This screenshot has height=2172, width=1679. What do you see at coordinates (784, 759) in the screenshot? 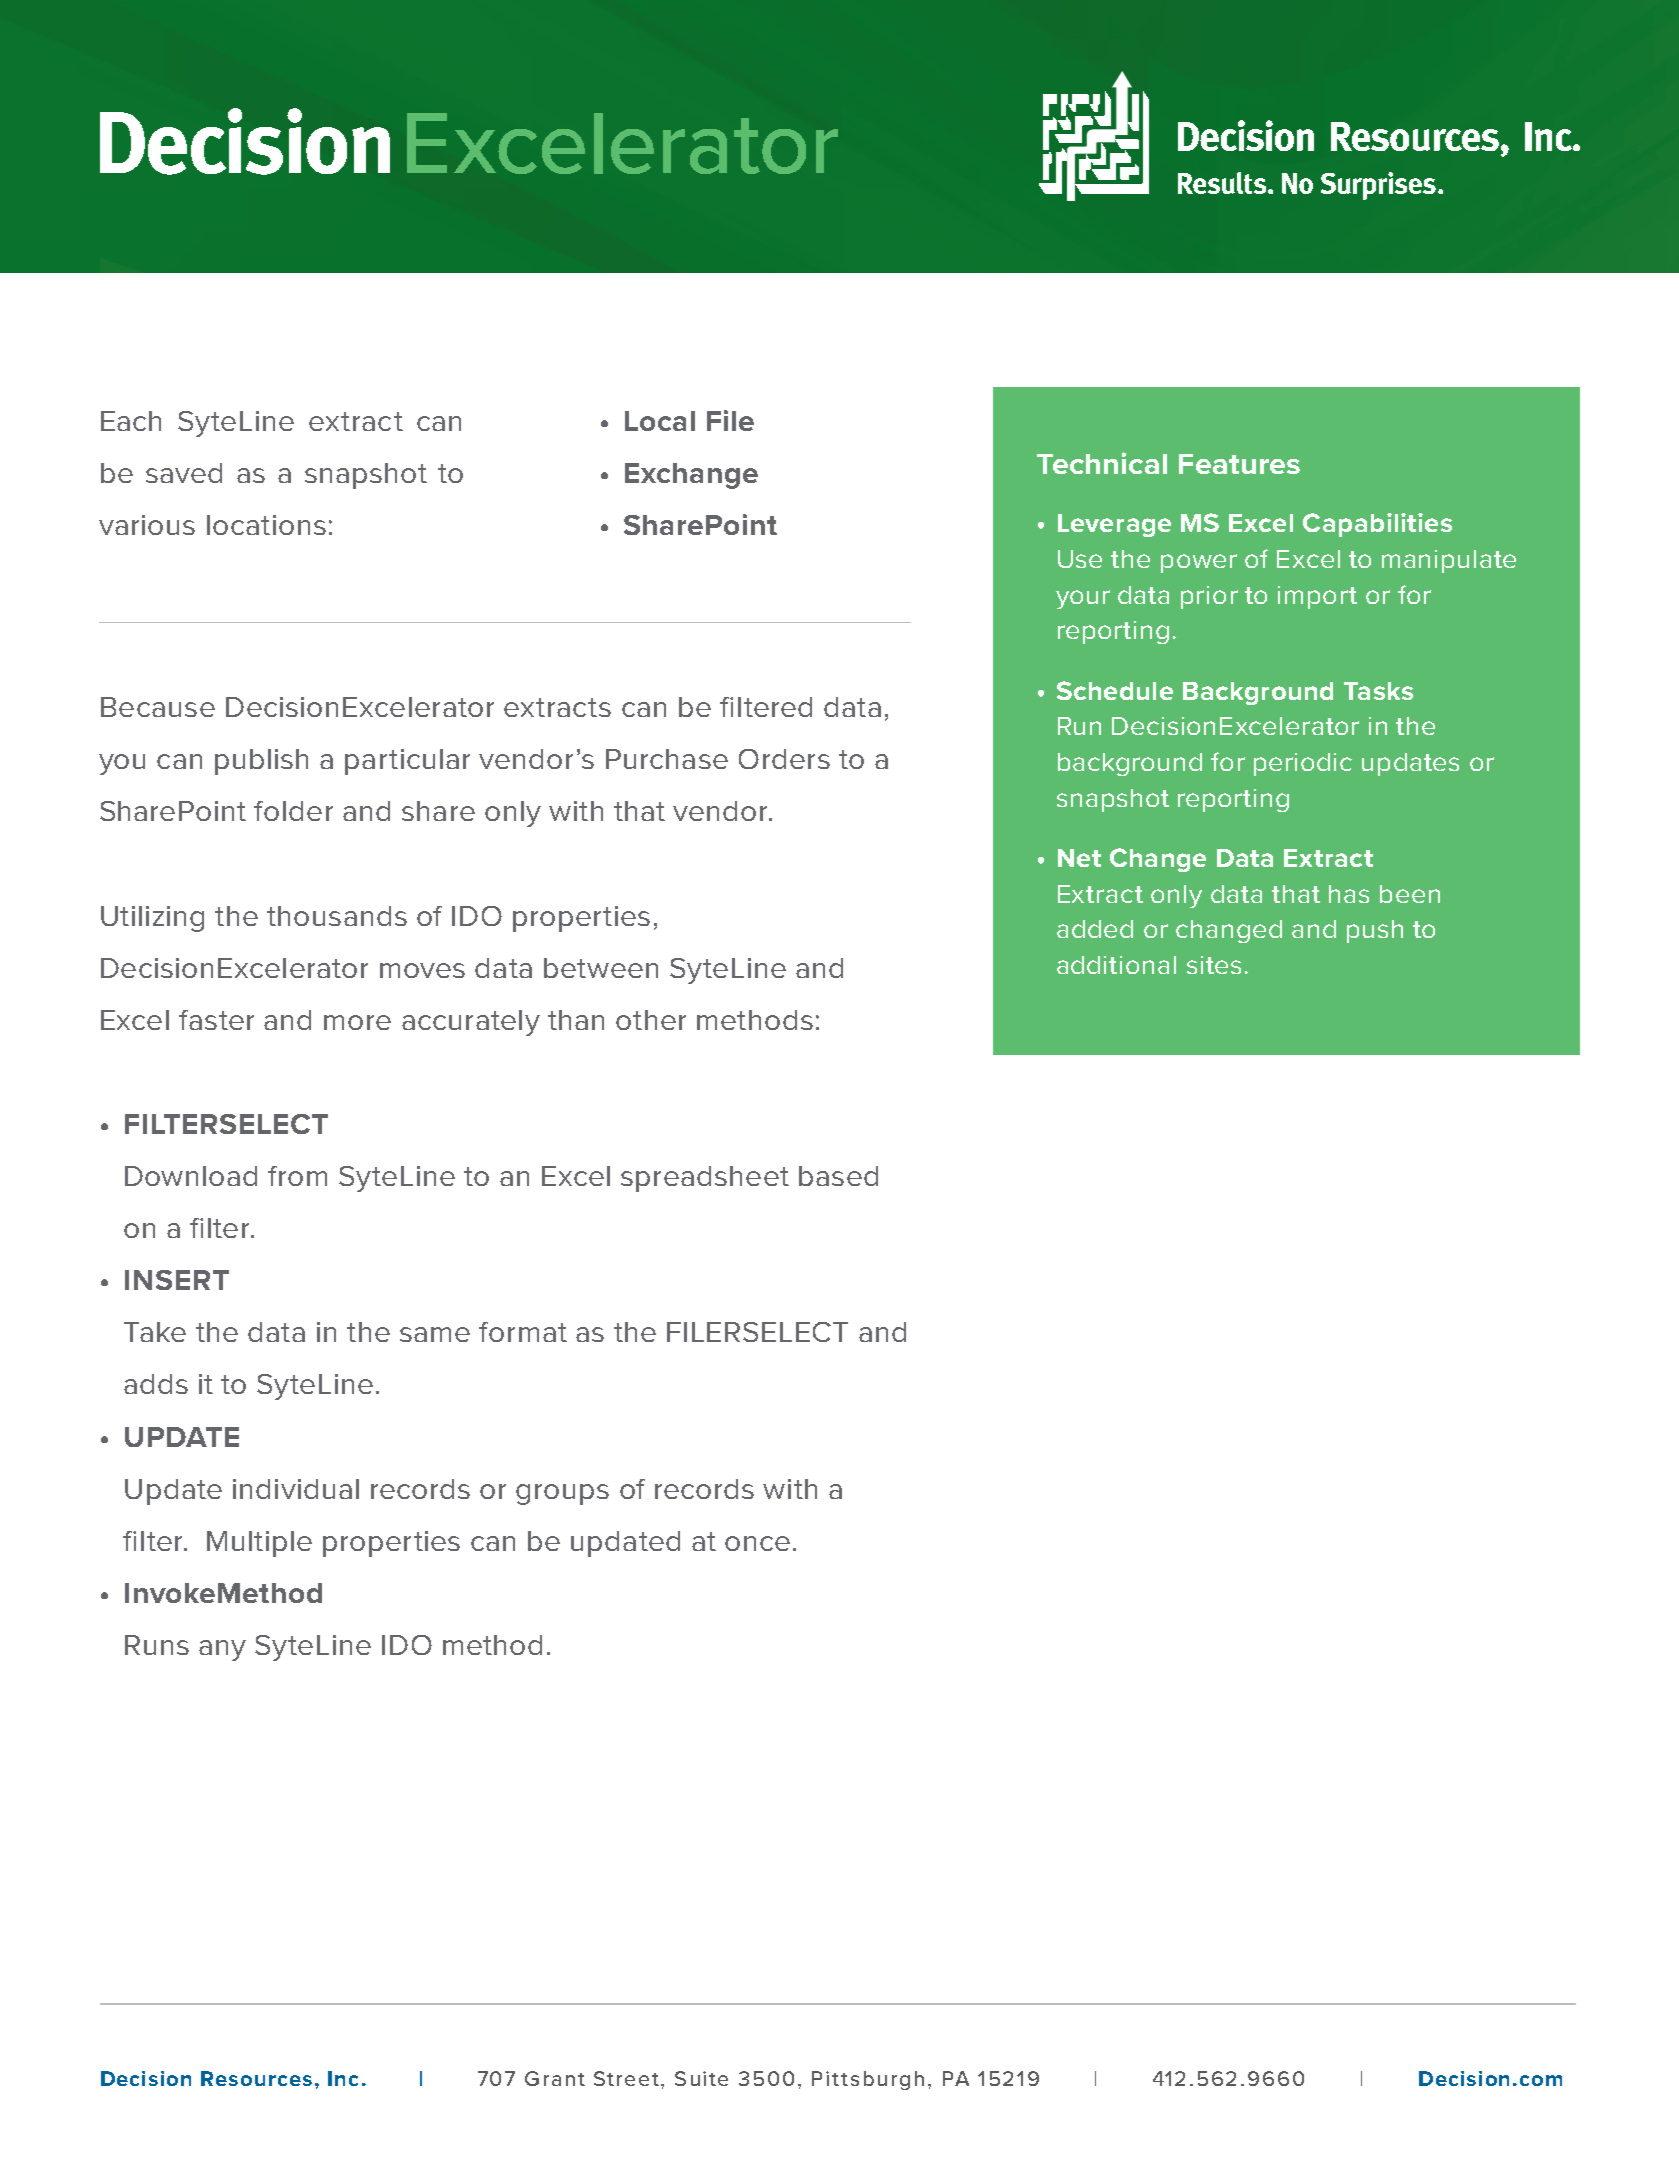
I see `Orders` at bounding box center [784, 759].
